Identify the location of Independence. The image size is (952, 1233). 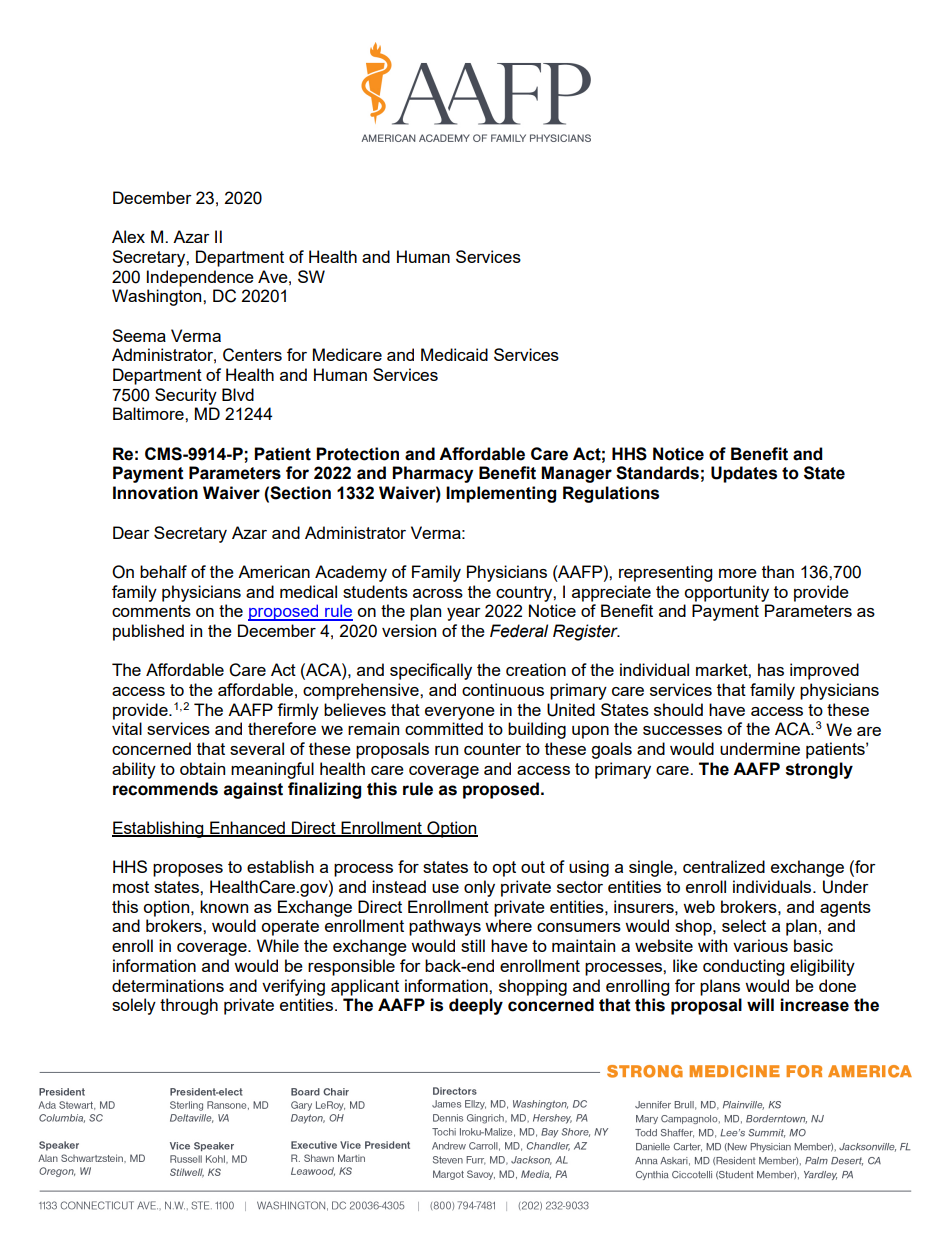
(200, 278).
